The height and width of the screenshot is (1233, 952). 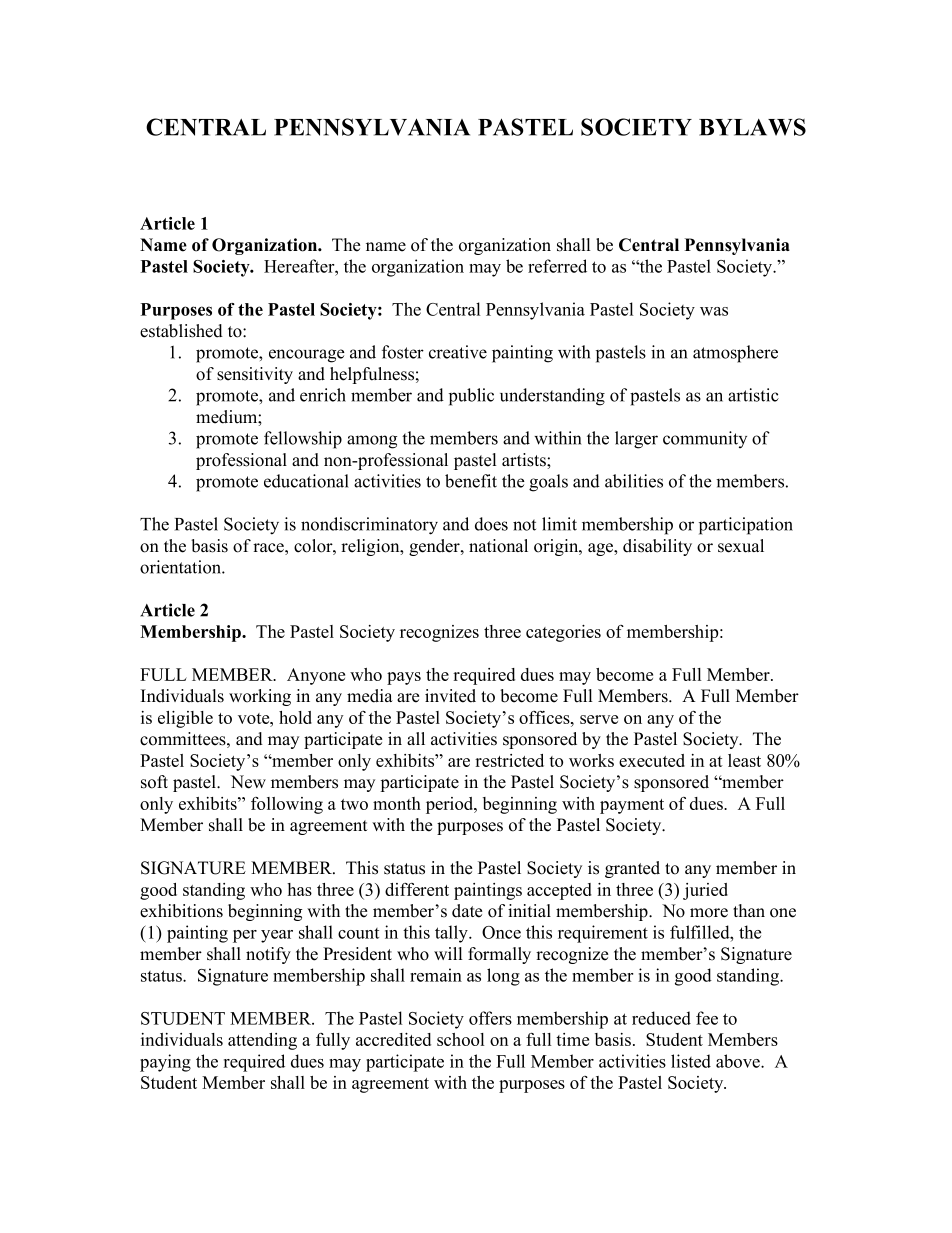 What do you see at coordinates (458, 352) in the screenshot?
I see `creative` at bounding box center [458, 352].
